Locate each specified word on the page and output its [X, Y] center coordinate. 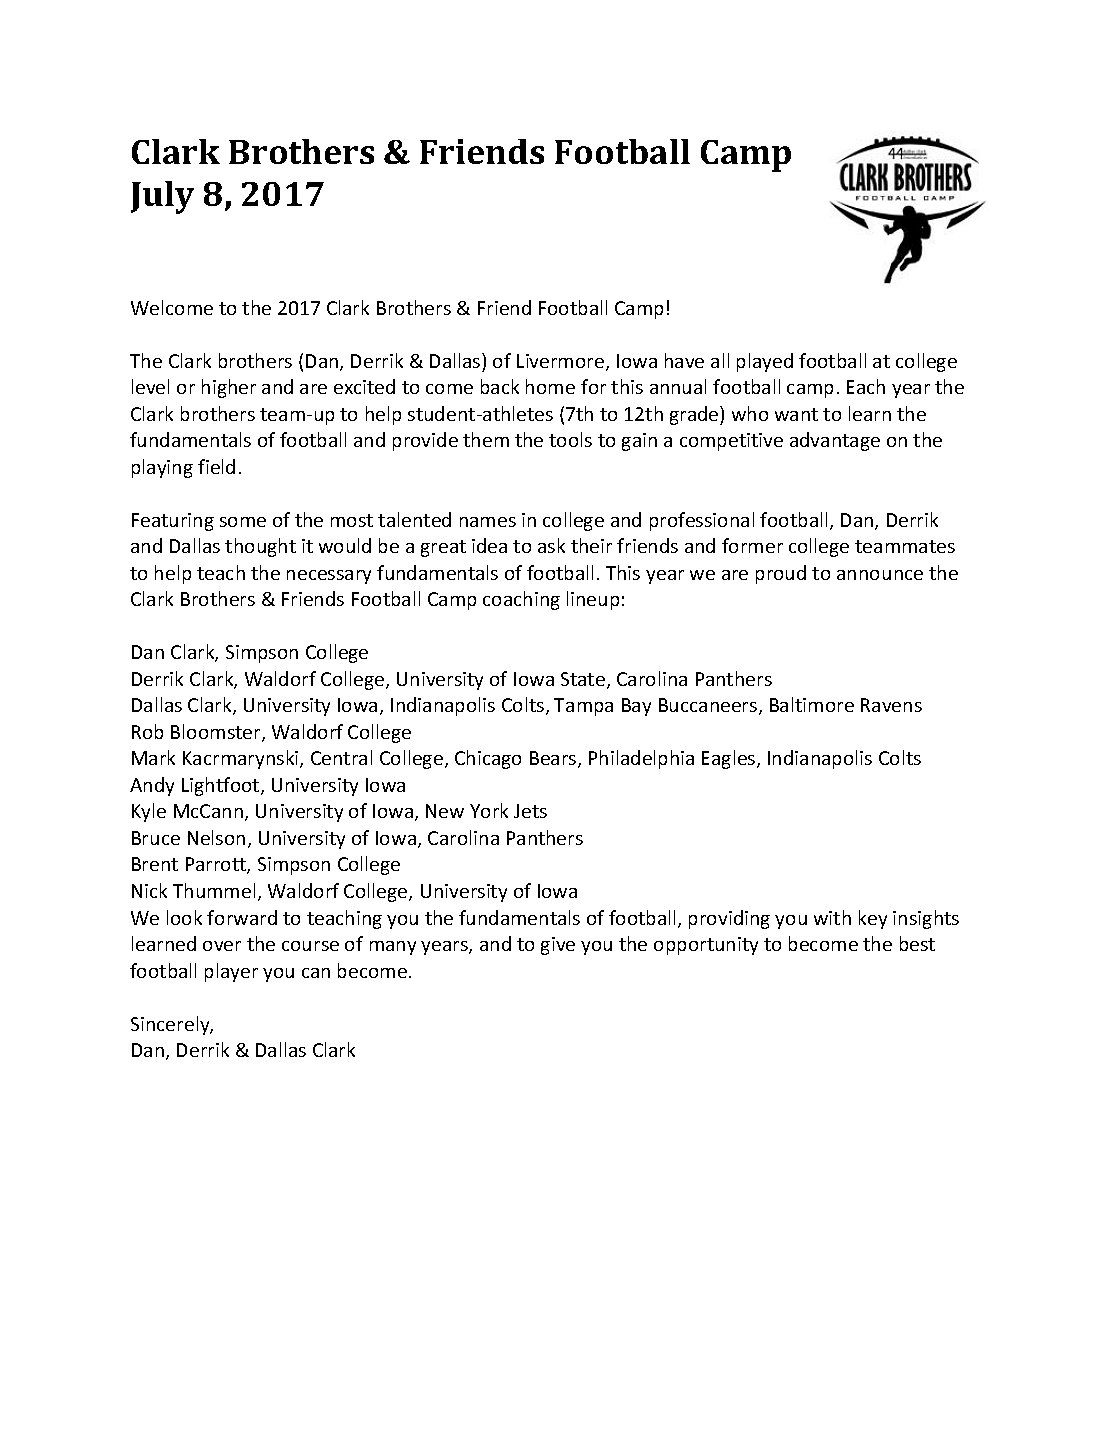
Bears [554, 759]
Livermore [562, 362]
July [162, 197]
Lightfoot [222, 786]
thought [260, 547]
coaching [521, 600]
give [558, 946]
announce [880, 575]
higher [229, 388]
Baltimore [812, 704]
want [796, 414]
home [550, 386]
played [765, 362]
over [222, 946]
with [832, 917]
